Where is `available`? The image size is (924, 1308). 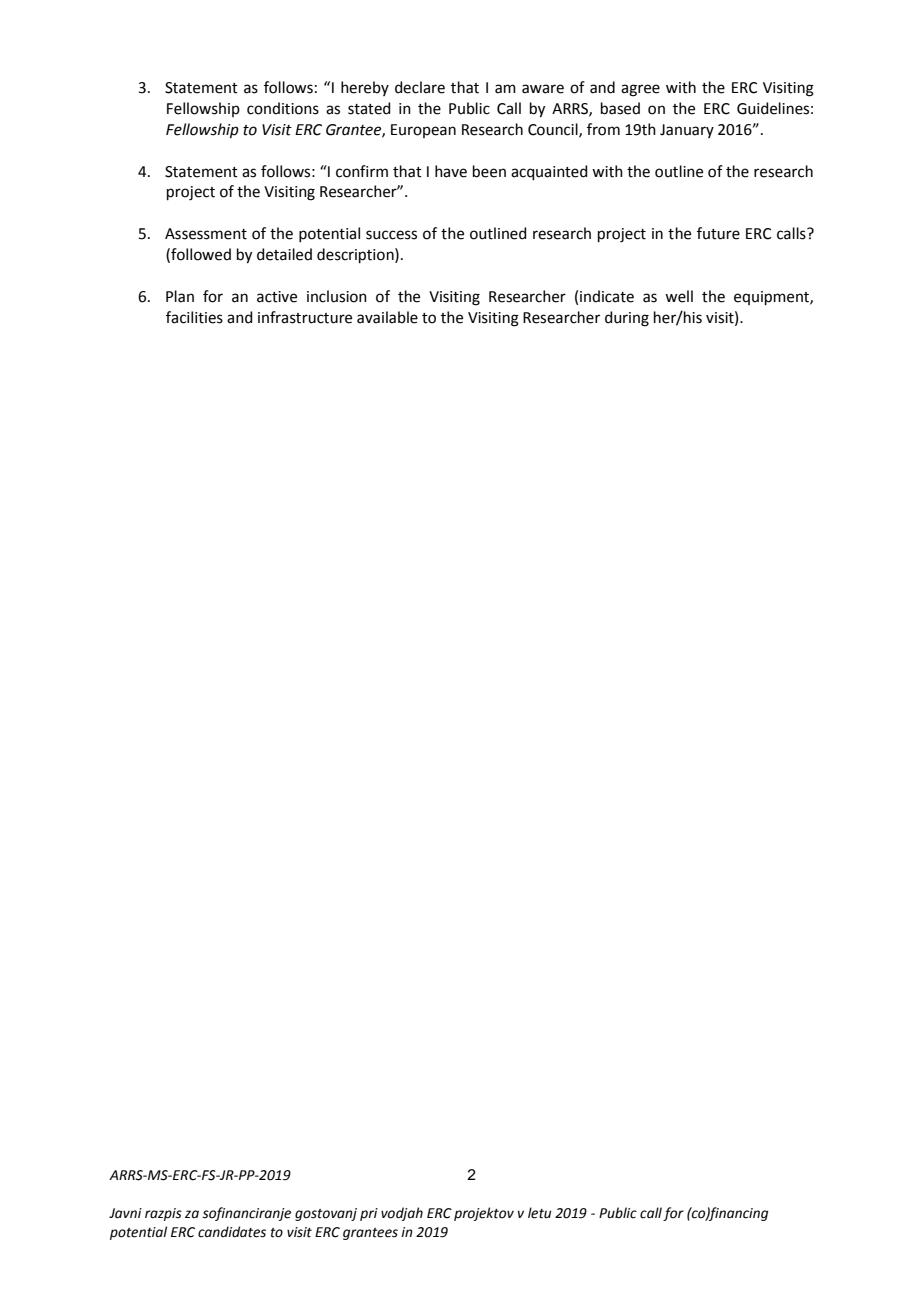 available is located at coordinates (387, 317).
